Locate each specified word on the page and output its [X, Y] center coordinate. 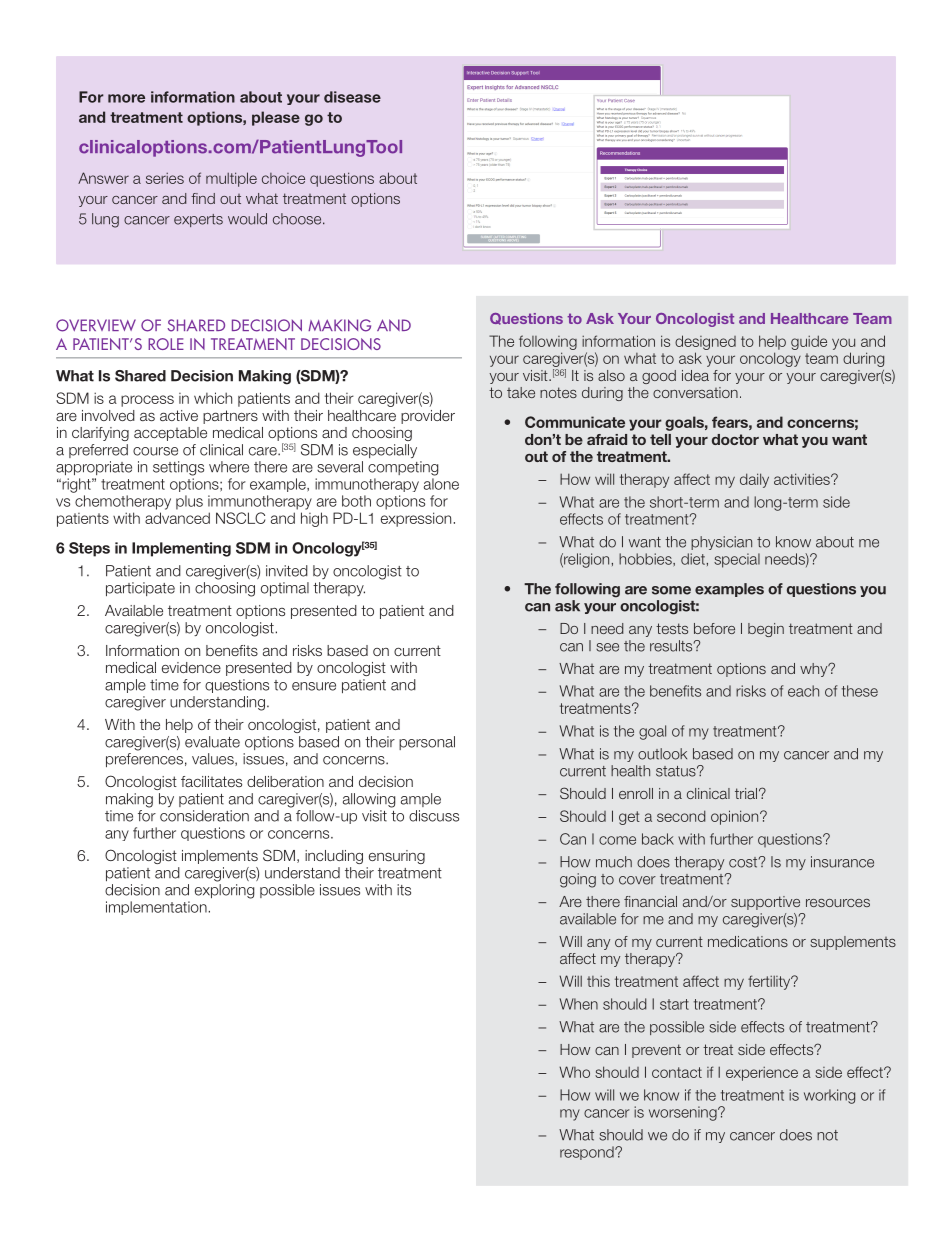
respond [588, 1153]
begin [766, 630]
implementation [157, 908]
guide [809, 342]
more [126, 98]
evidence [191, 667]
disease [352, 97]
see [607, 647]
